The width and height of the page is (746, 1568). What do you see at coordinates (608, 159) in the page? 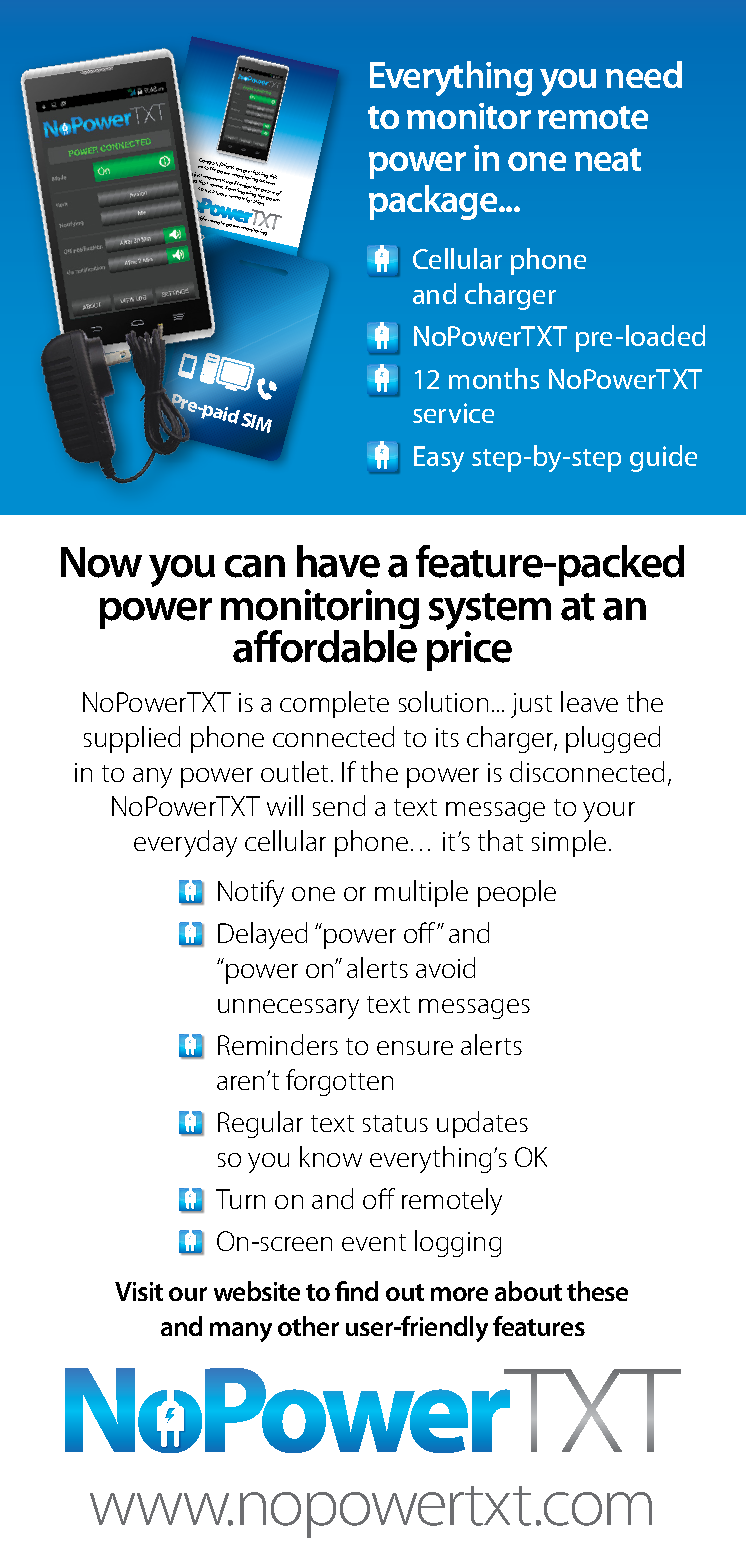
I see `neat` at bounding box center [608, 159].
